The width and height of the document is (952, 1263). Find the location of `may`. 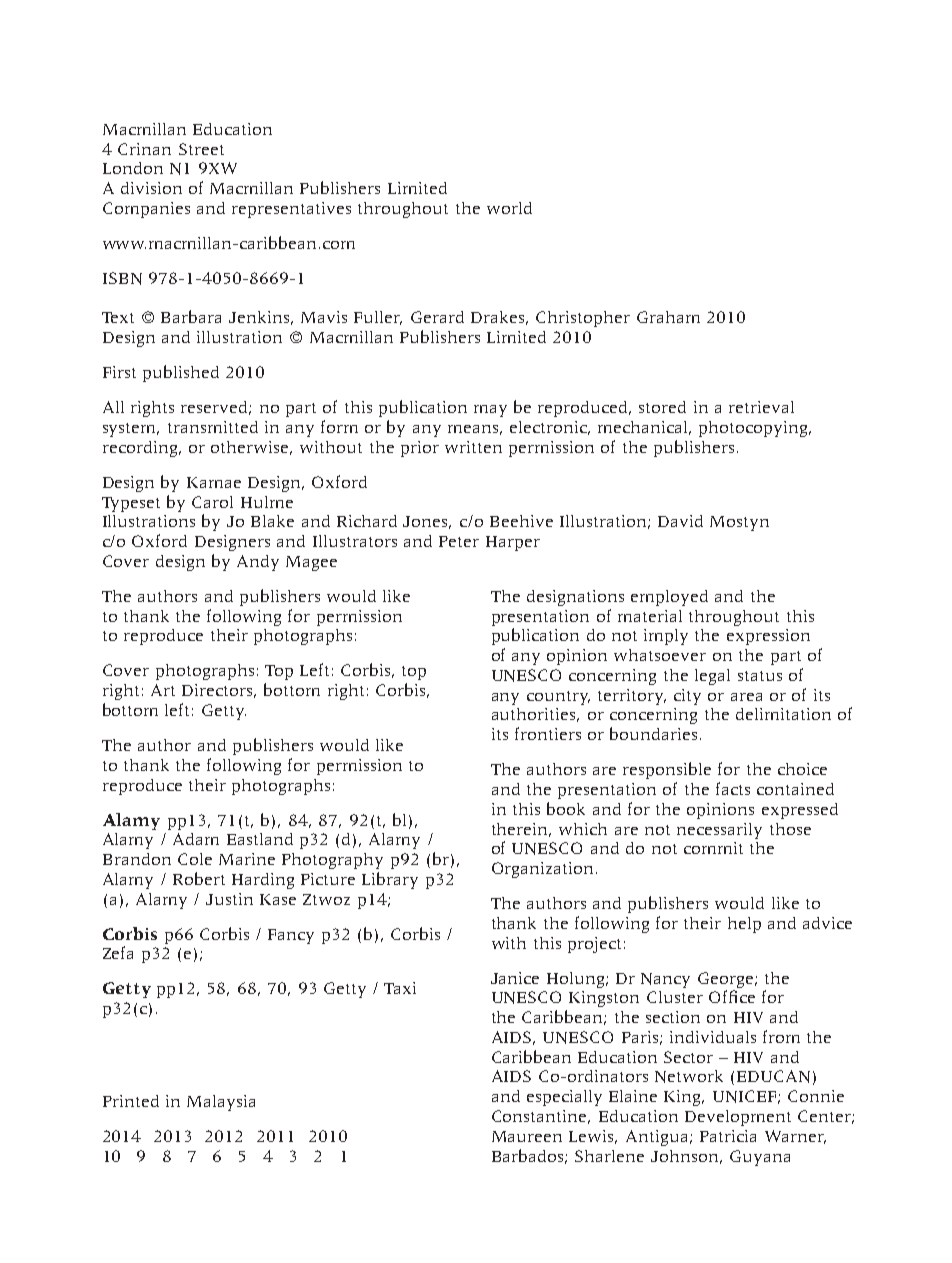

may is located at coordinates (490, 411).
